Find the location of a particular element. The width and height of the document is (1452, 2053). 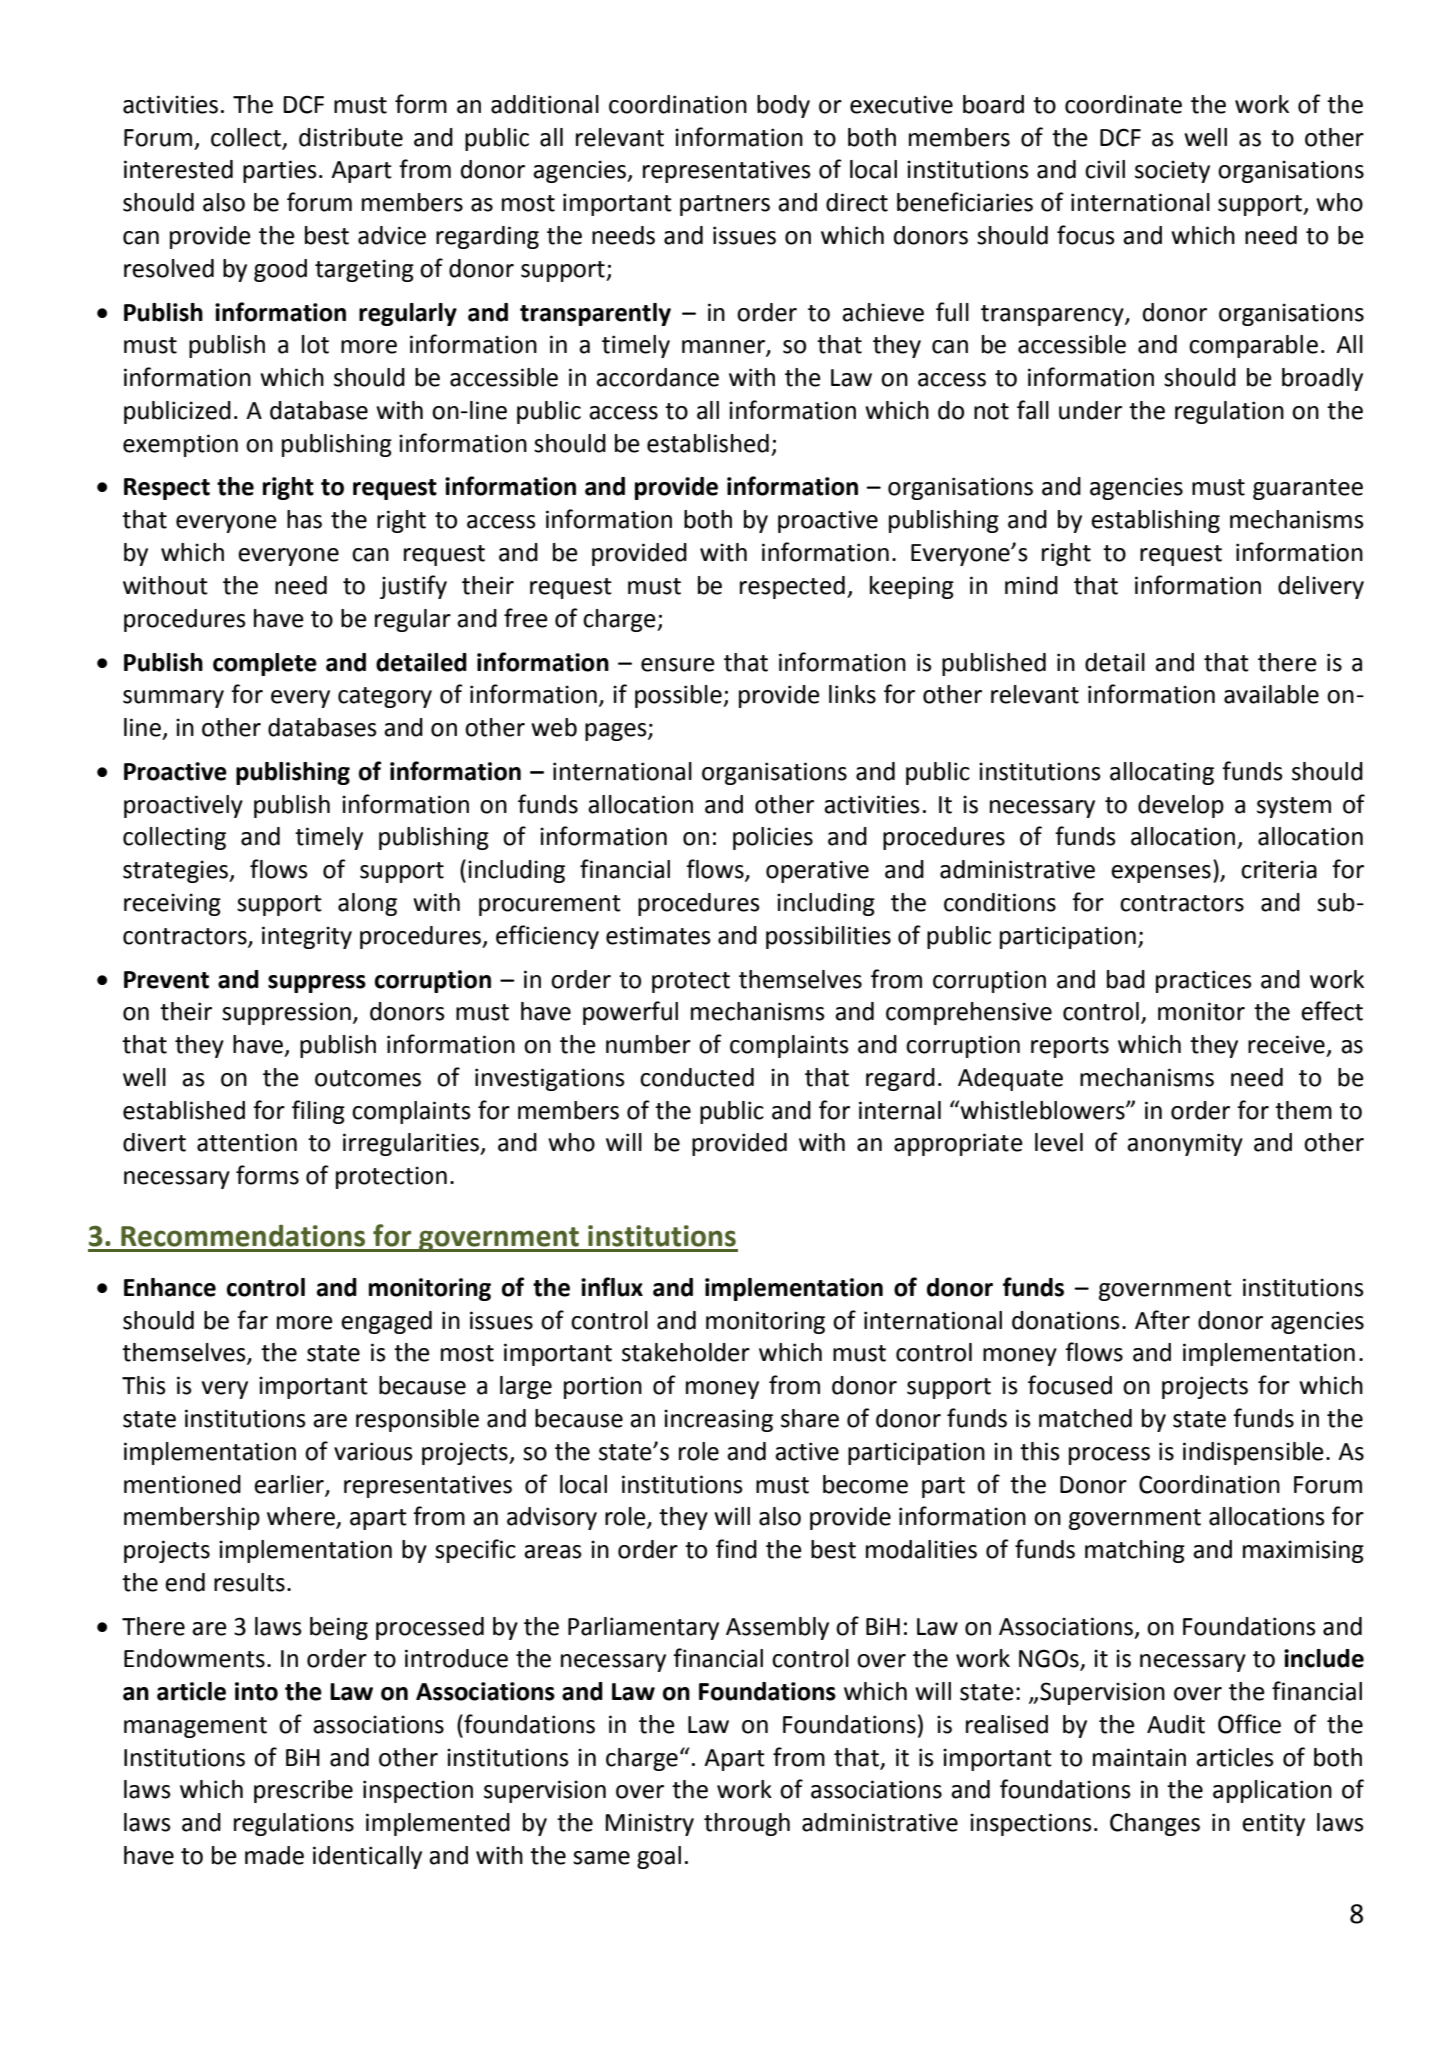

indispensible is located at coordinates (1253, 1453).
